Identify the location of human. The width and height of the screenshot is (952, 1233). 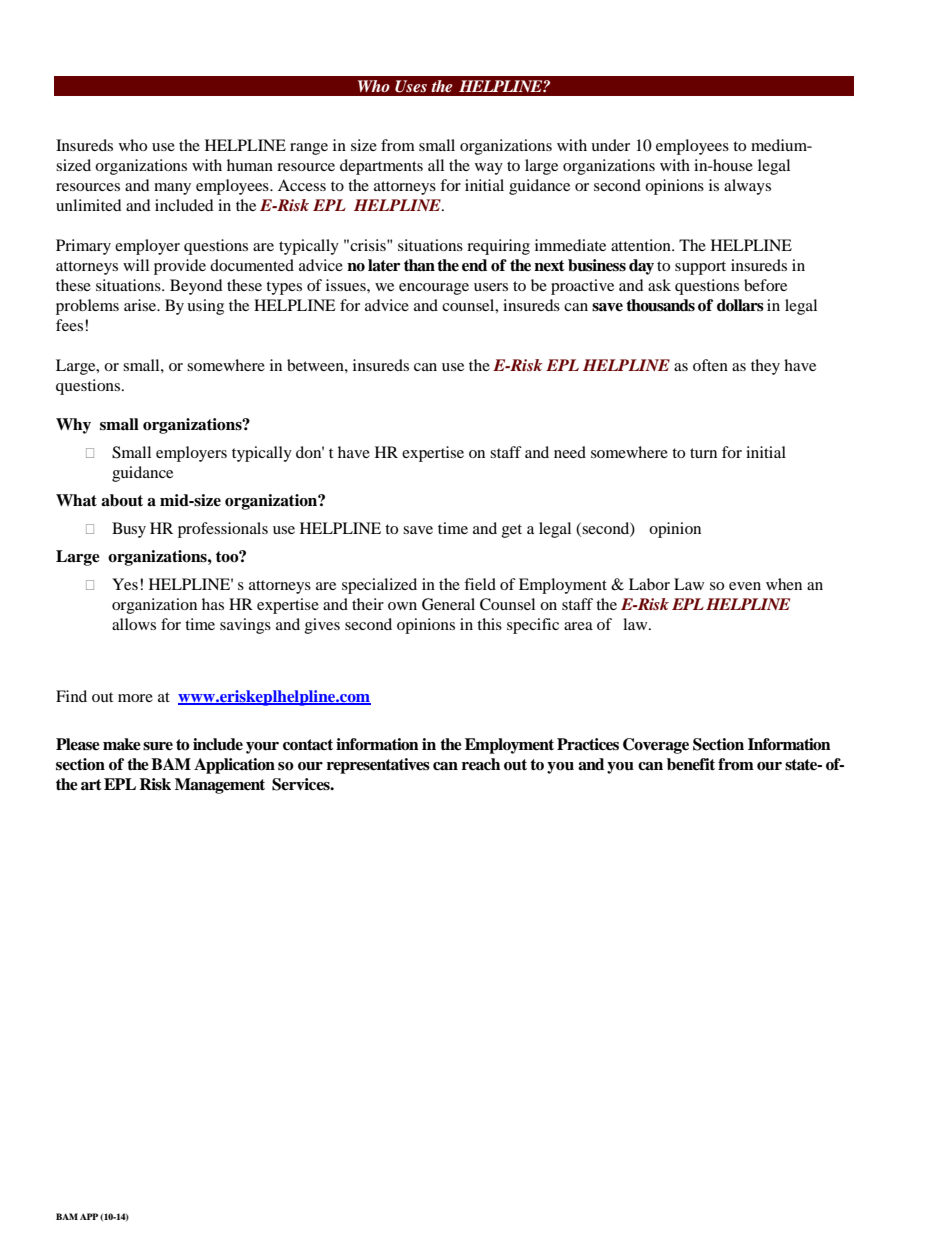
(250, 165).
